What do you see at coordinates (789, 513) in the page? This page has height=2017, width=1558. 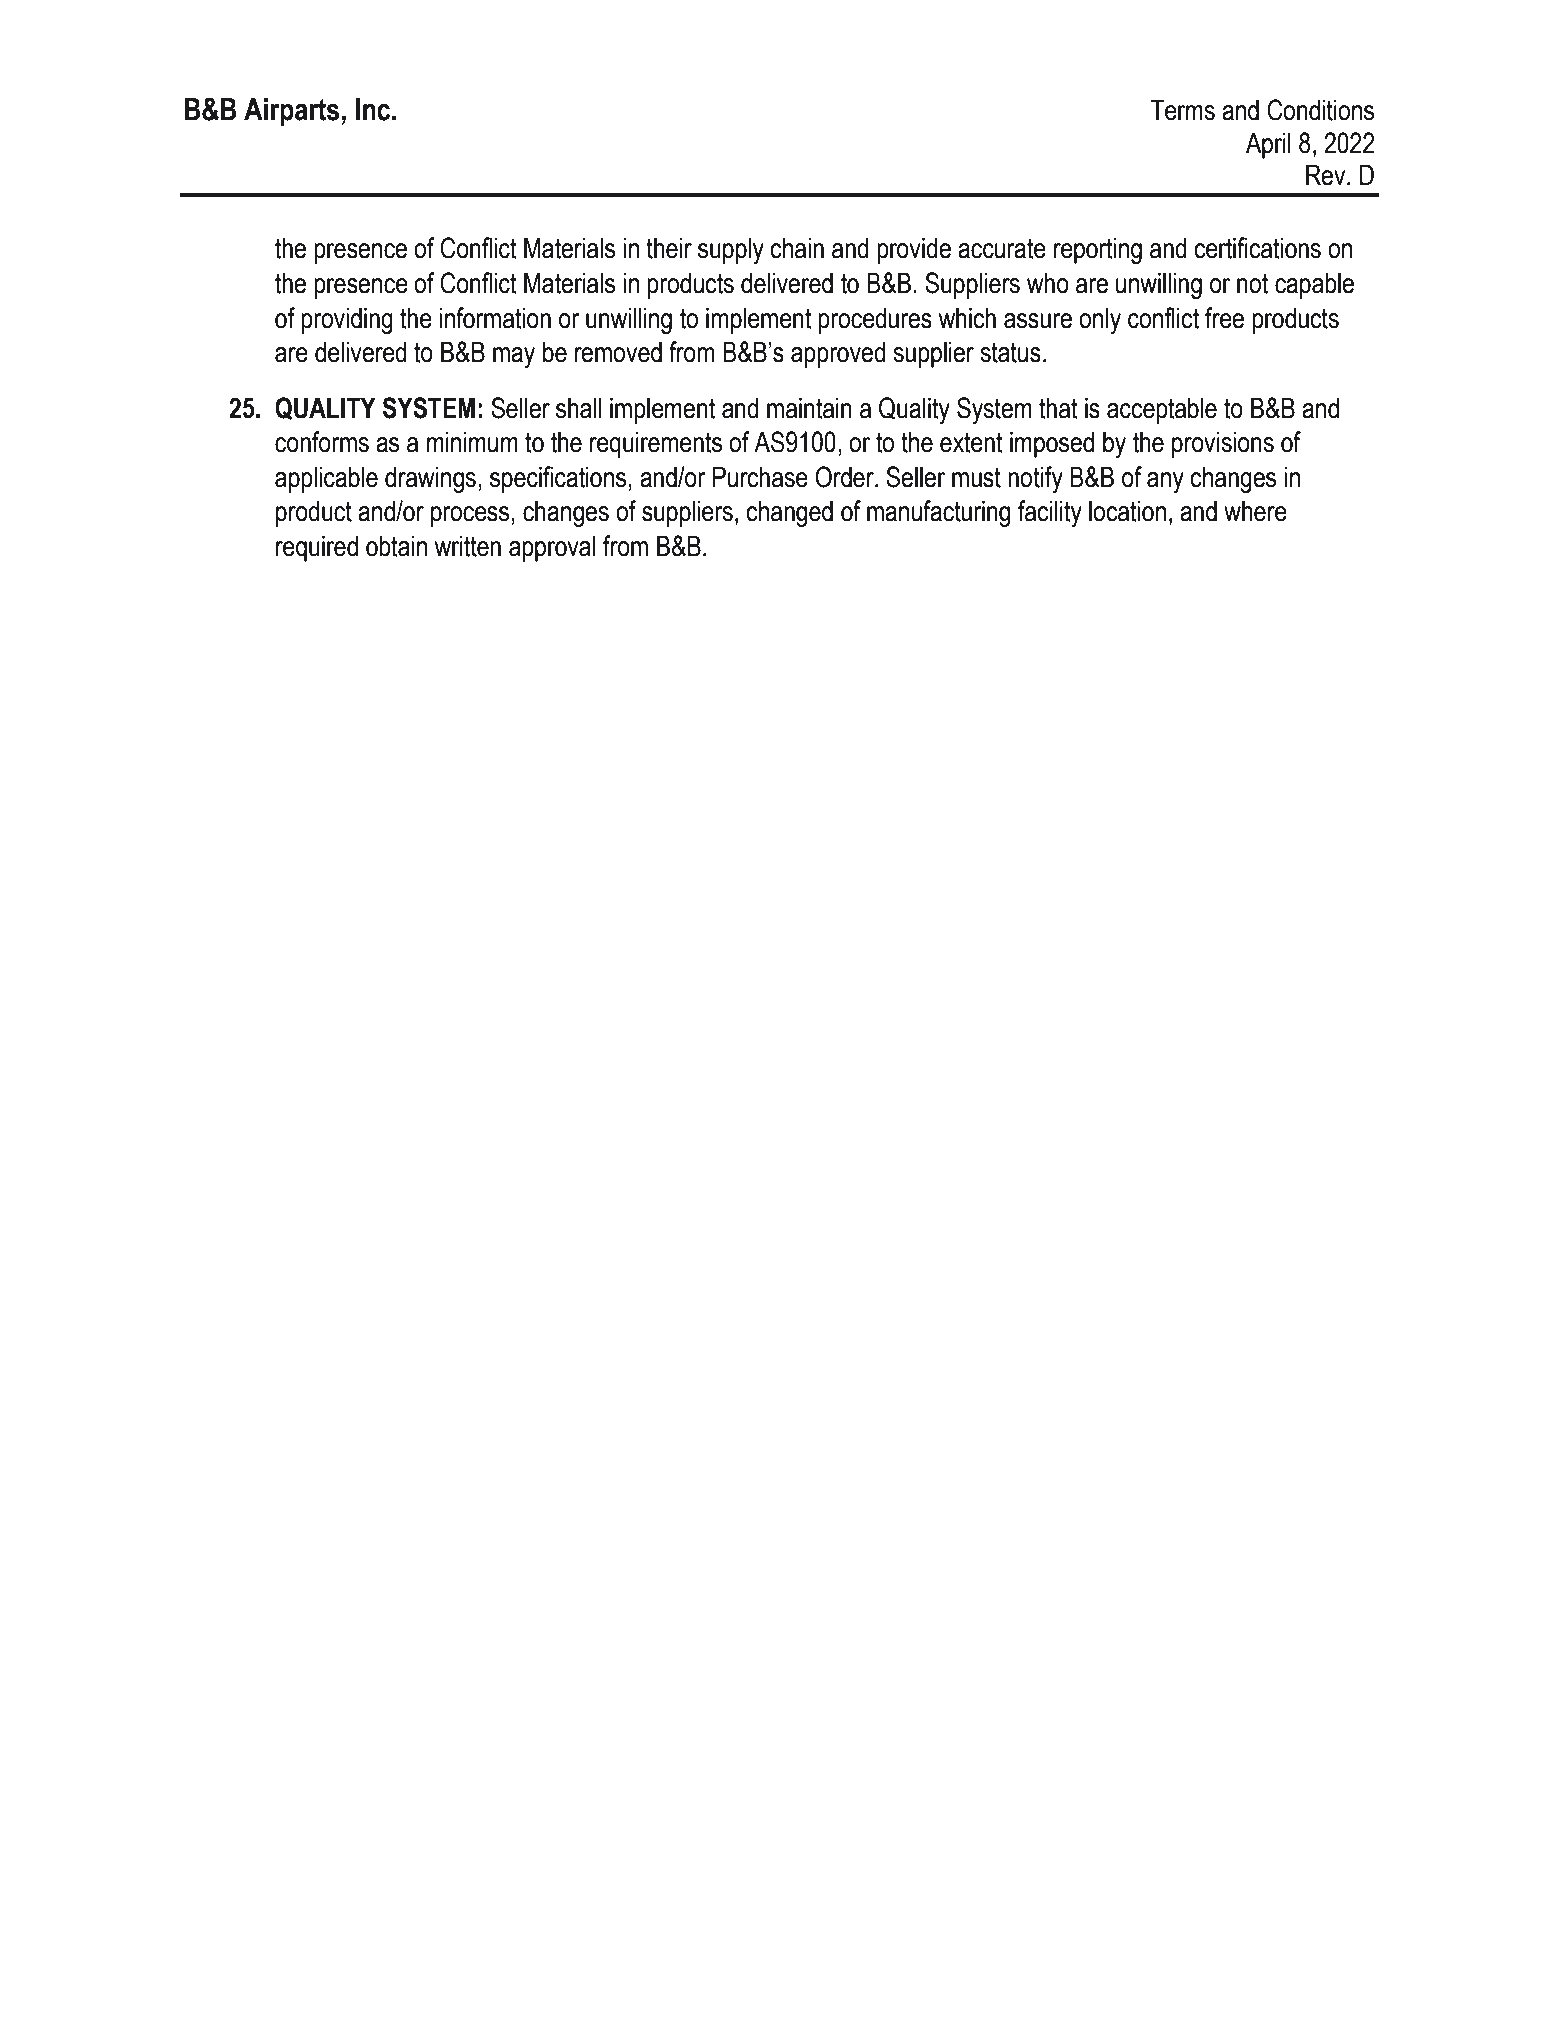 I see `changed` at bounding box center [789, 513].
